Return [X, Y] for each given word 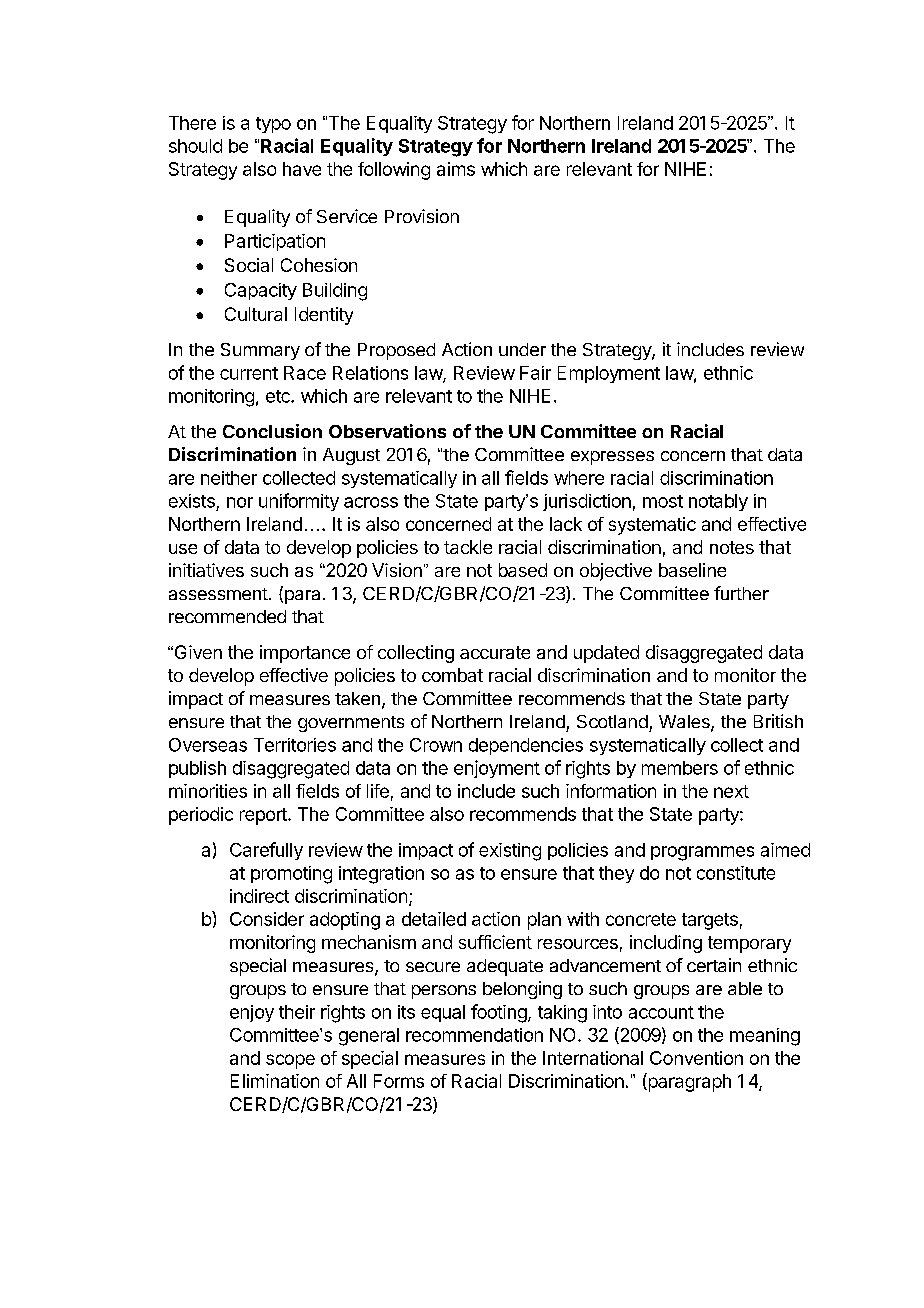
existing [510, 852]
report [264, 816]
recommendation [474, 1035]
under [522, 349]
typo [273, 125]
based [523, 570]
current [249, 373]
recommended [227, 616]
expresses [612, 458]
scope [290, 1061]
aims [456, 169]
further [741, 593]
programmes [702, 853]
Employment [609, 374]
